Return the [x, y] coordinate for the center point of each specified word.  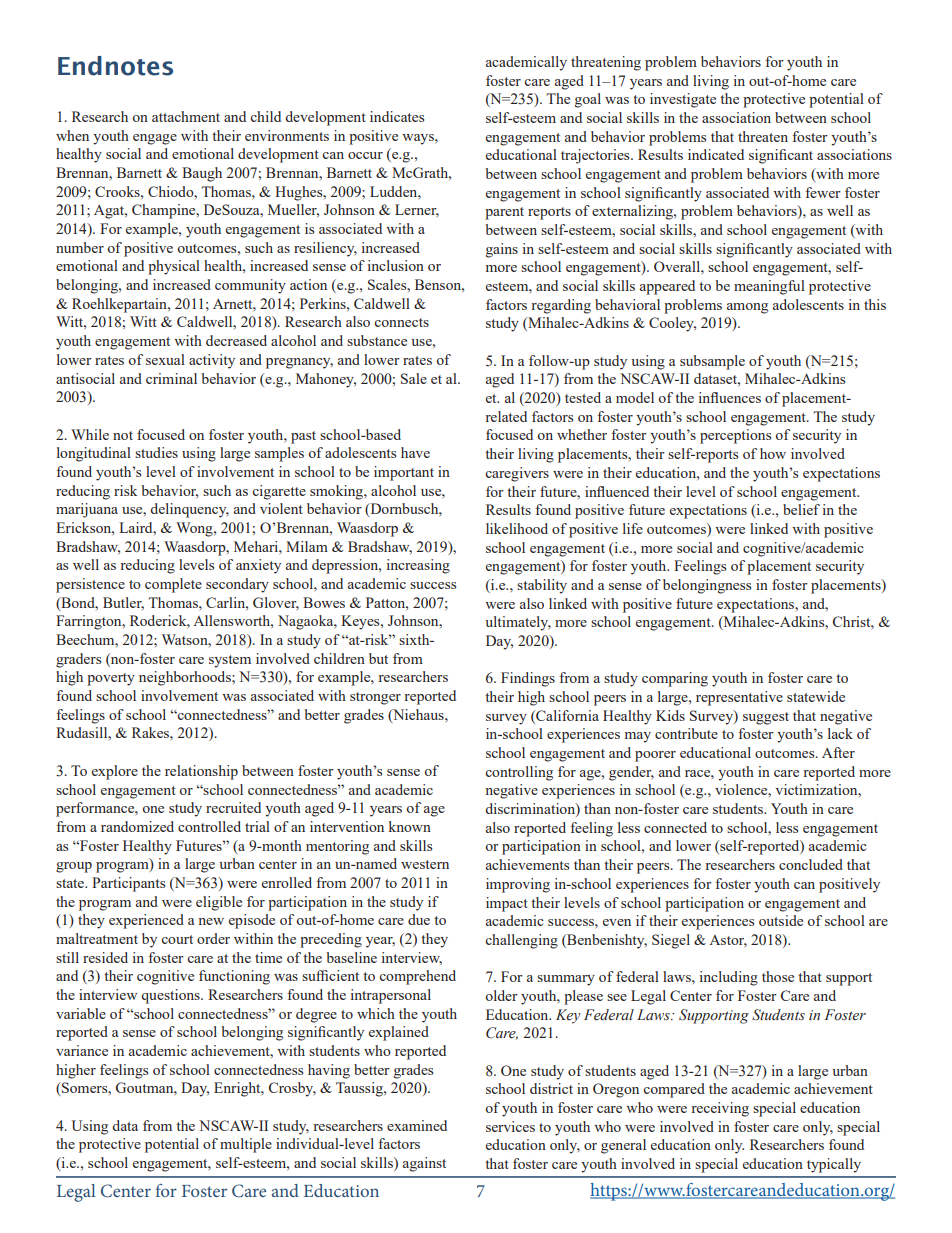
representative [739, 698]
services [510, 1126]
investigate [683, 100]
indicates [397, 116]
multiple [246, 1145]
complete [173, 585]
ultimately [518, 623]
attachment [186, 116]
